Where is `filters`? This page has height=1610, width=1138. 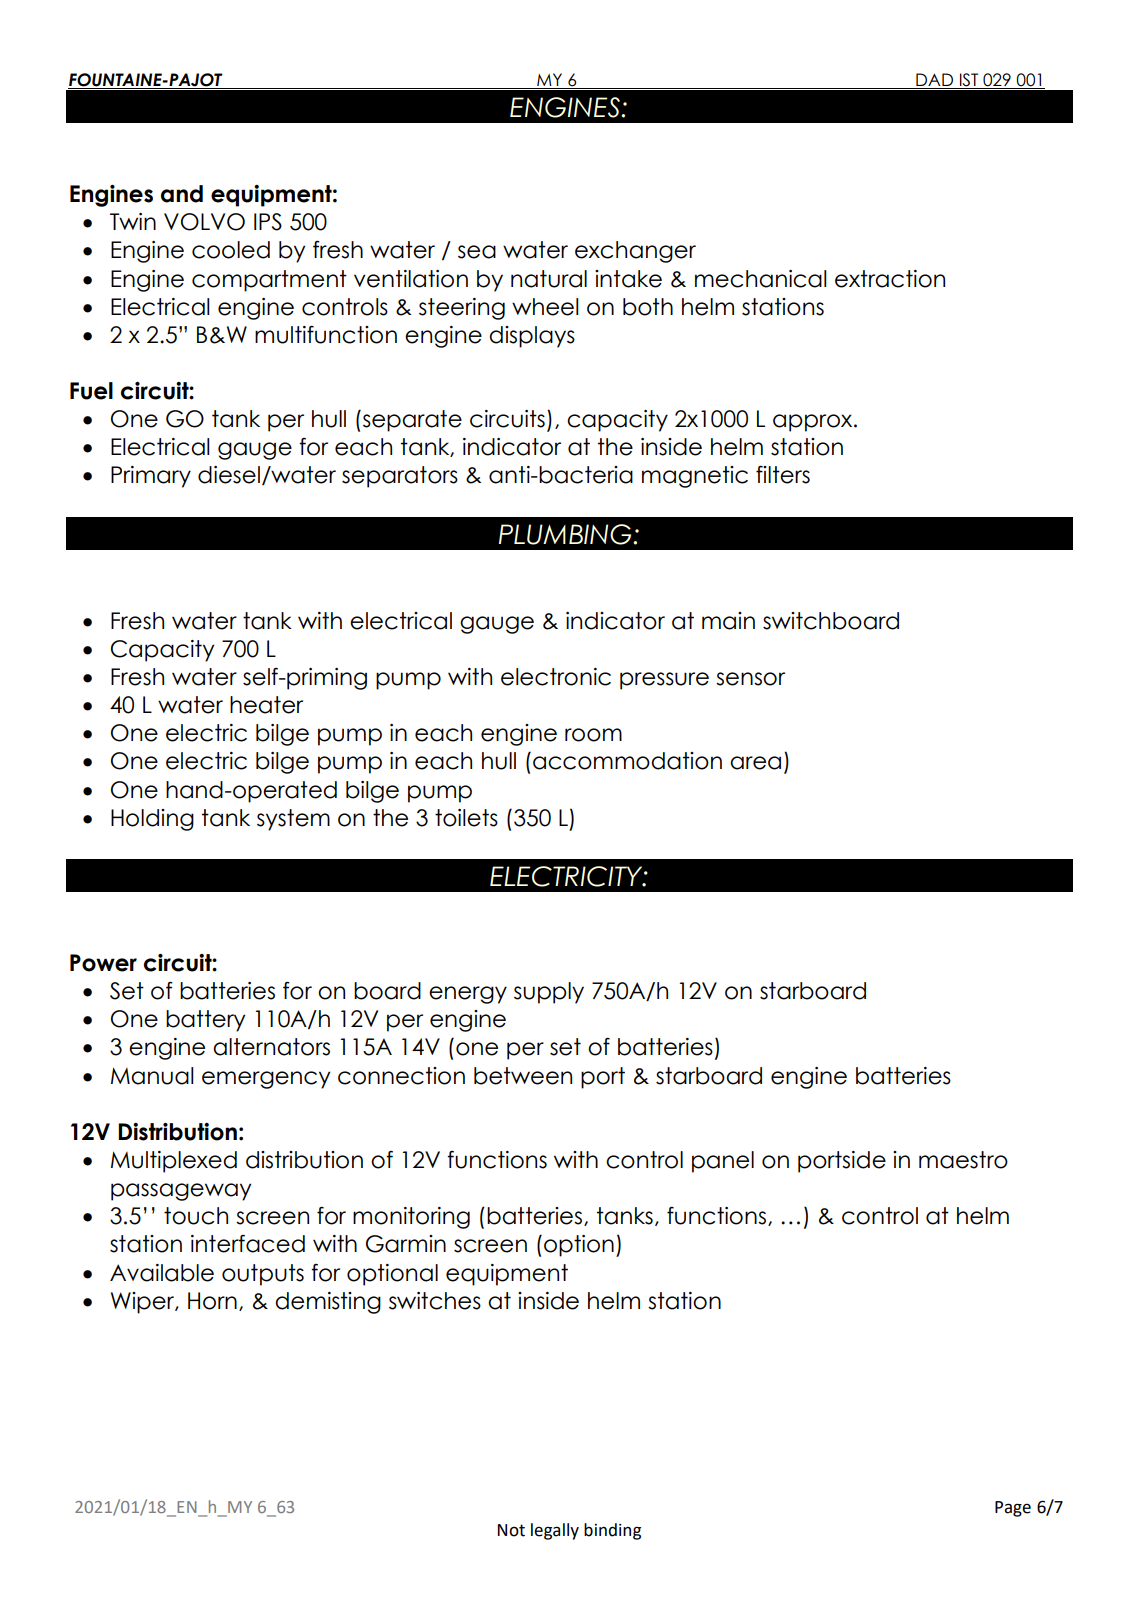 filters is located at coordinates (783, 474).
